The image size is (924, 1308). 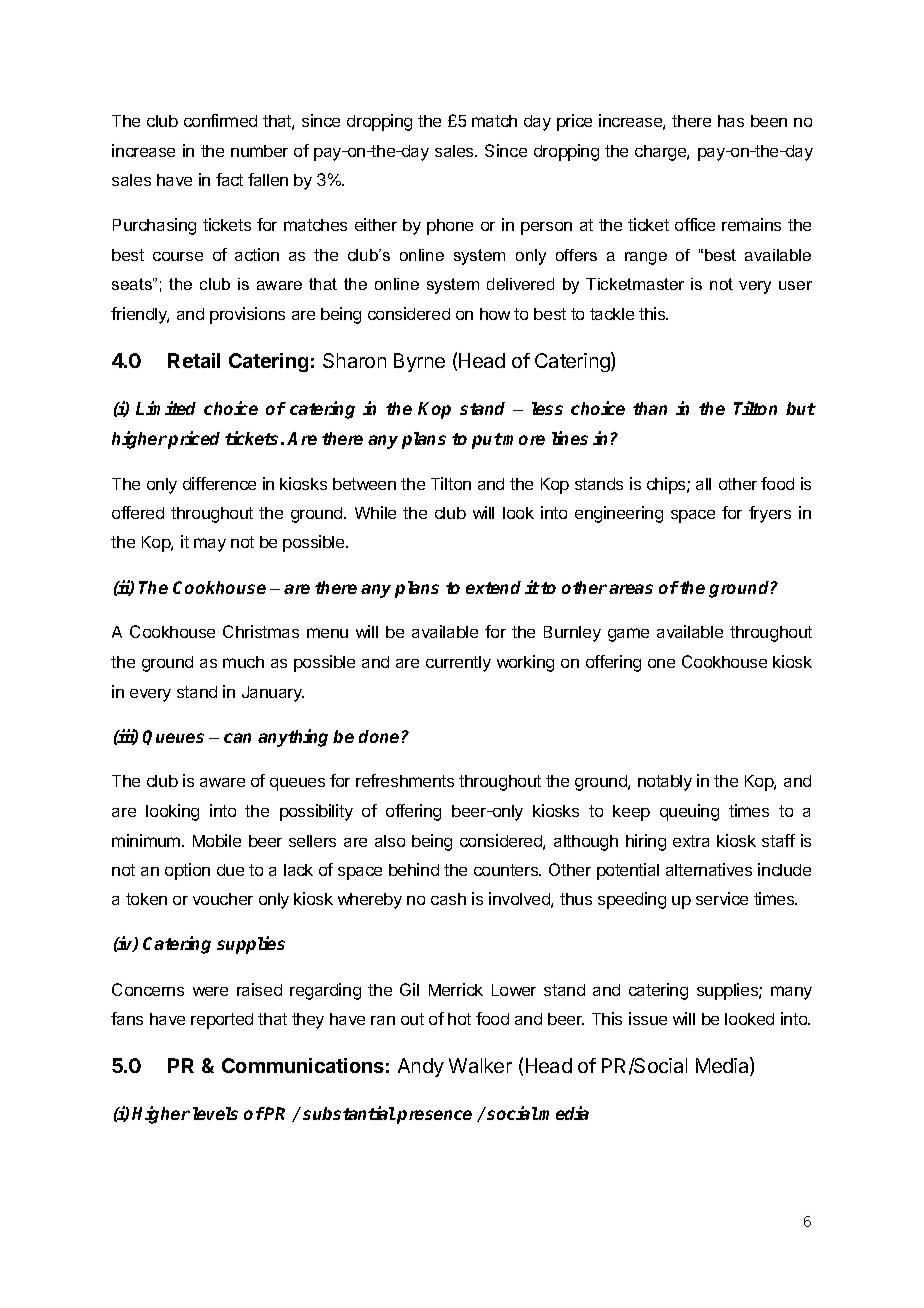 I want to click on how, so click(x=495, y=314).
